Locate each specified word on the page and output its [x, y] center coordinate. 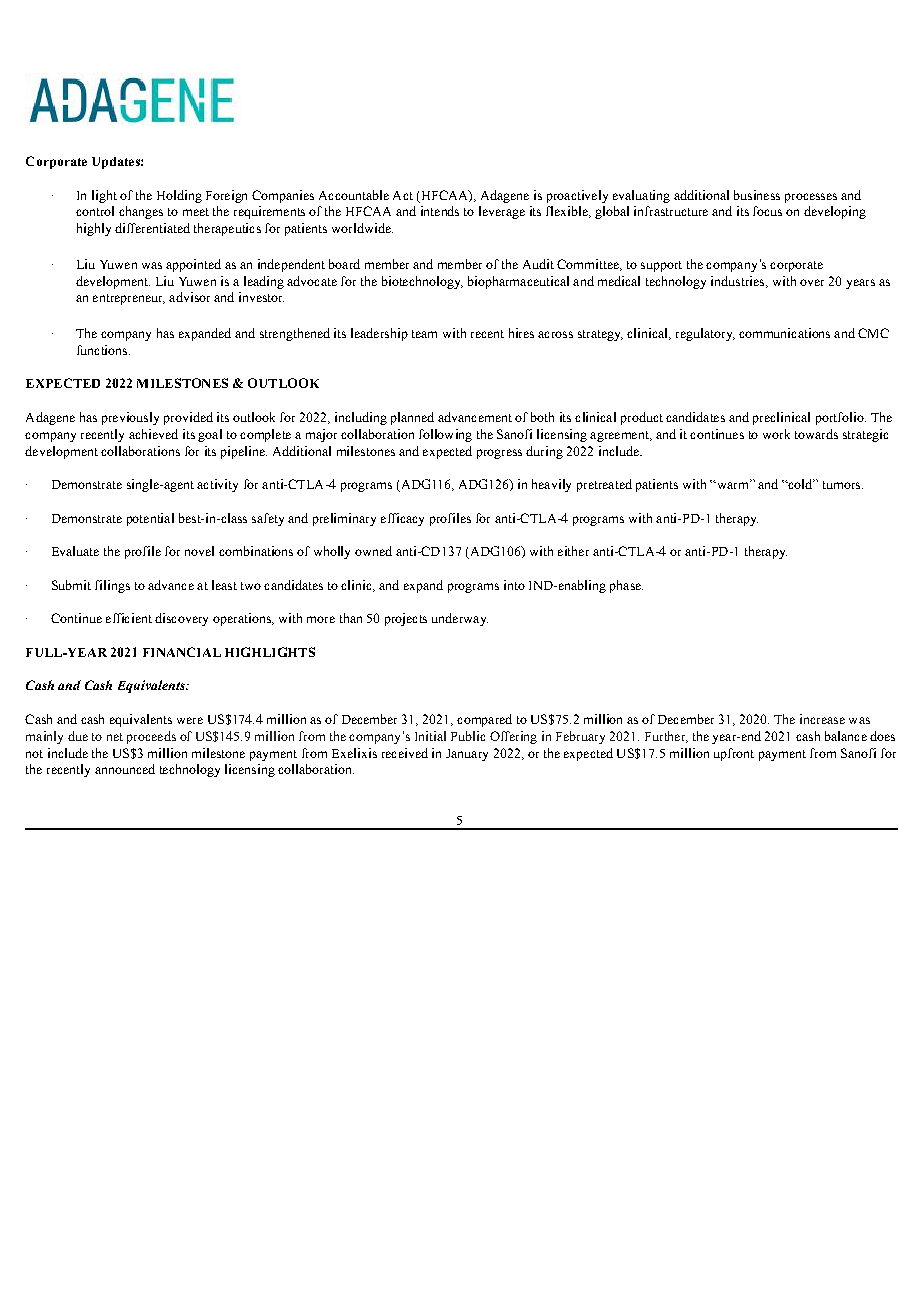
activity [217, 485]
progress [499, 454]
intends [440, 211]
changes [141, 212]
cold [800, 484]
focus [767, 211]
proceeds [151, 737]
